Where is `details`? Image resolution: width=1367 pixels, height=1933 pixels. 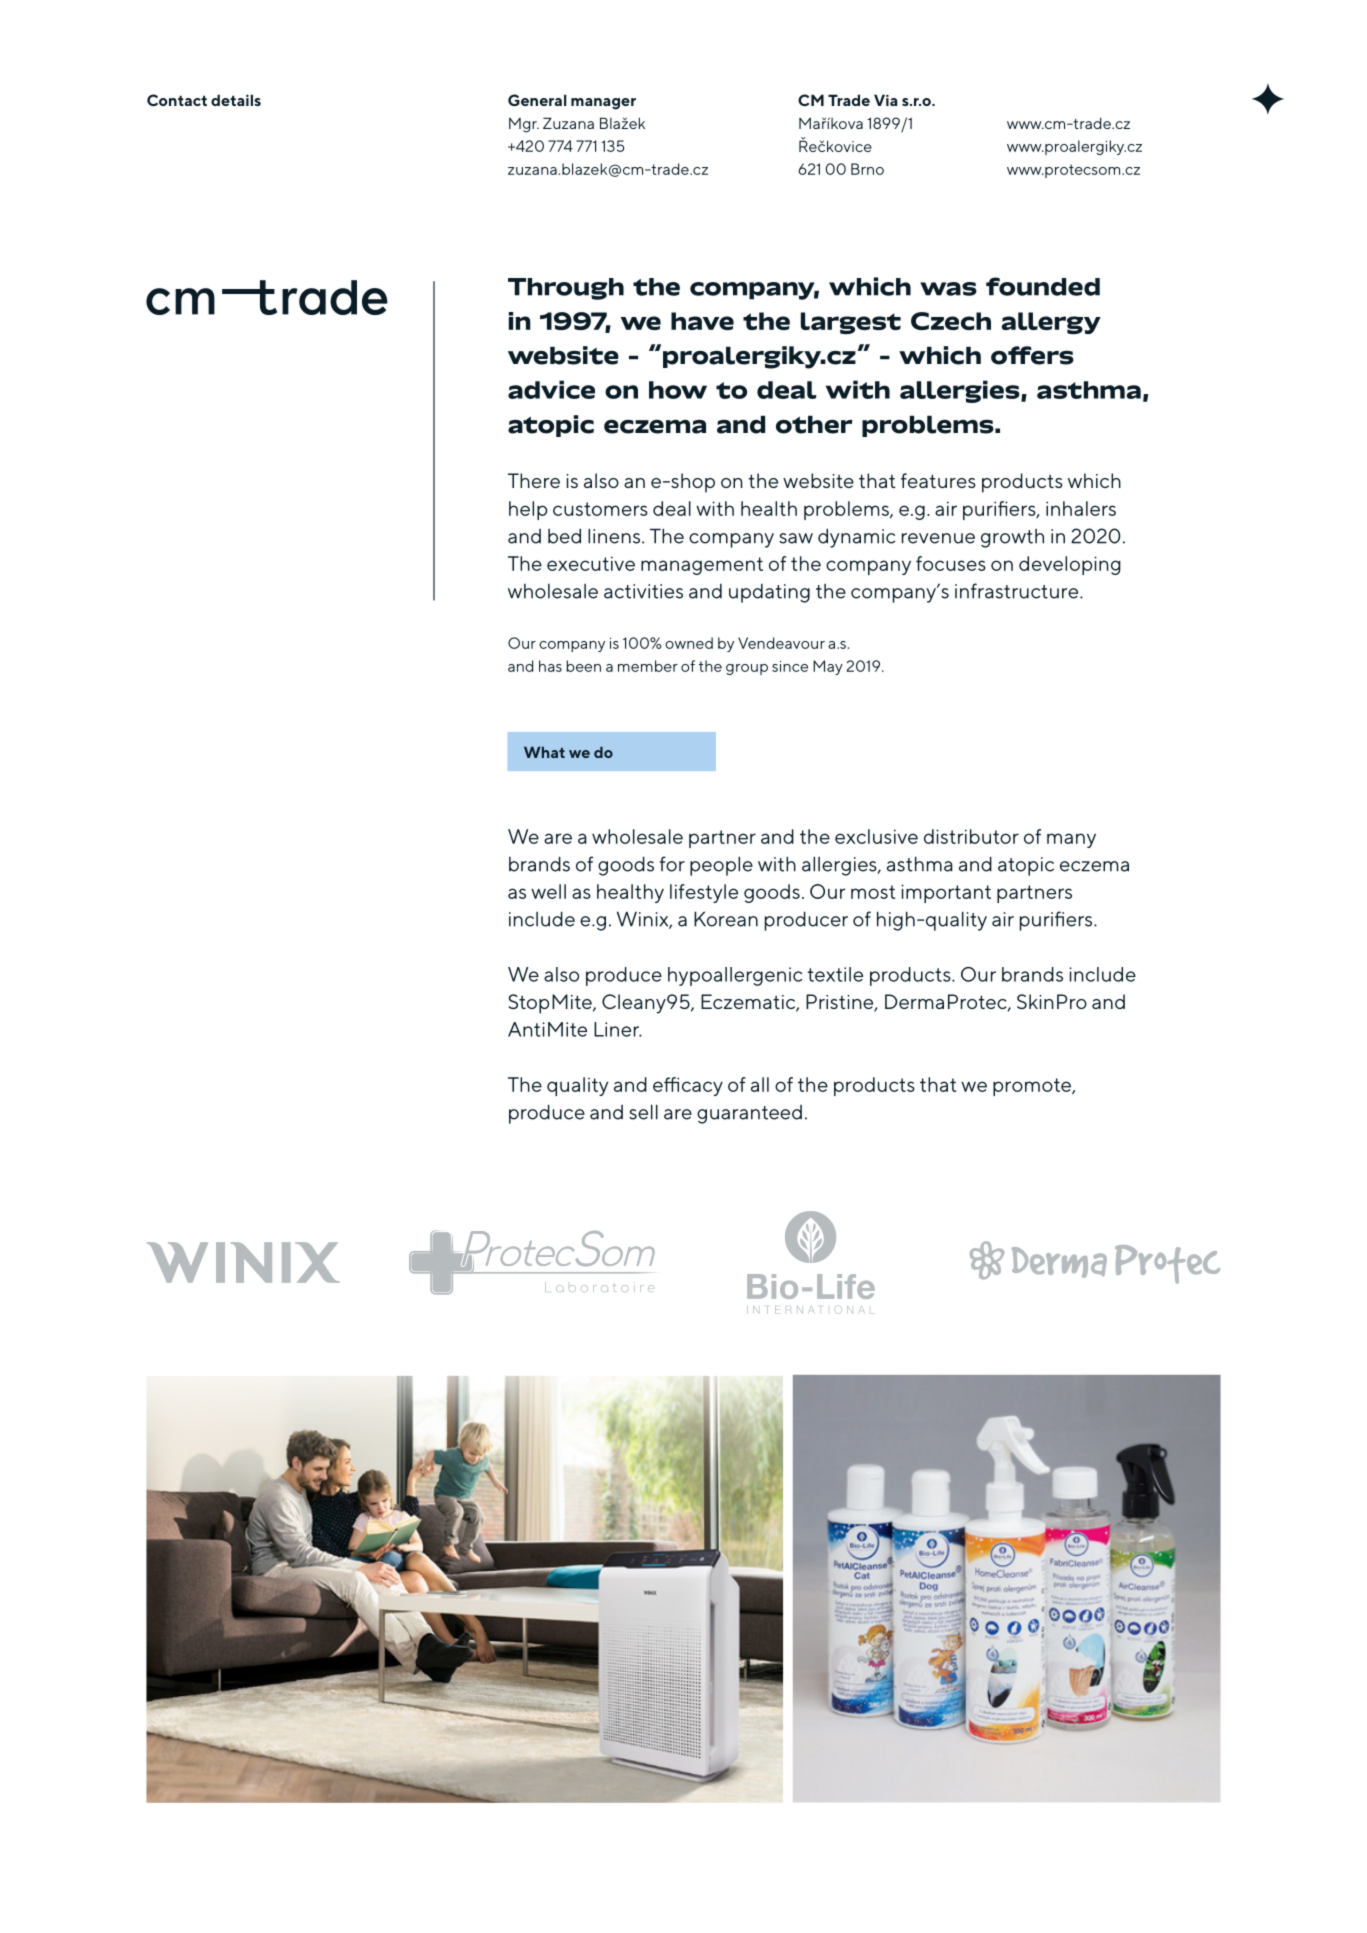 details is located at coordinates (236, 100).
